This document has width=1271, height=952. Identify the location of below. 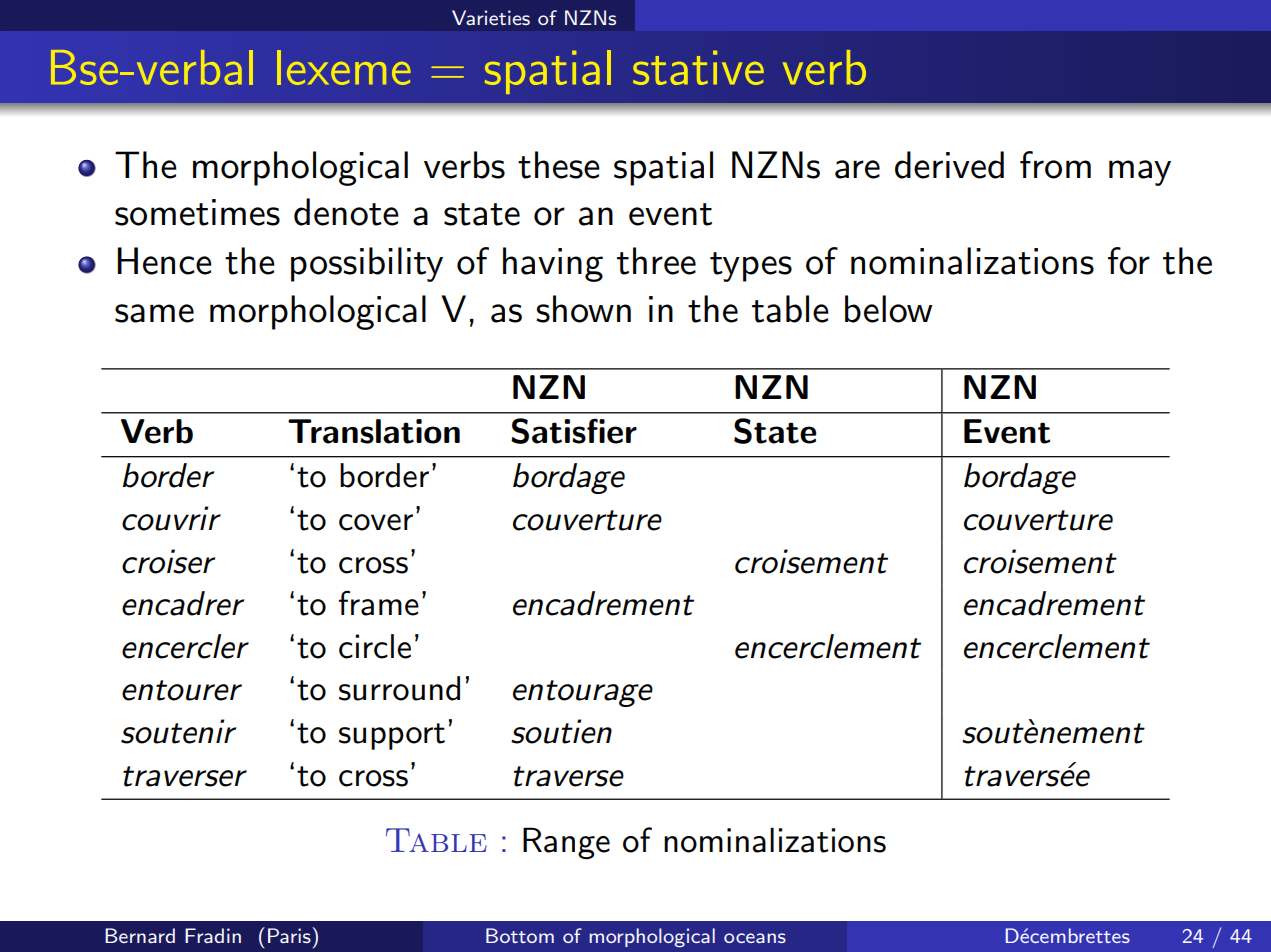
(888, 309).
